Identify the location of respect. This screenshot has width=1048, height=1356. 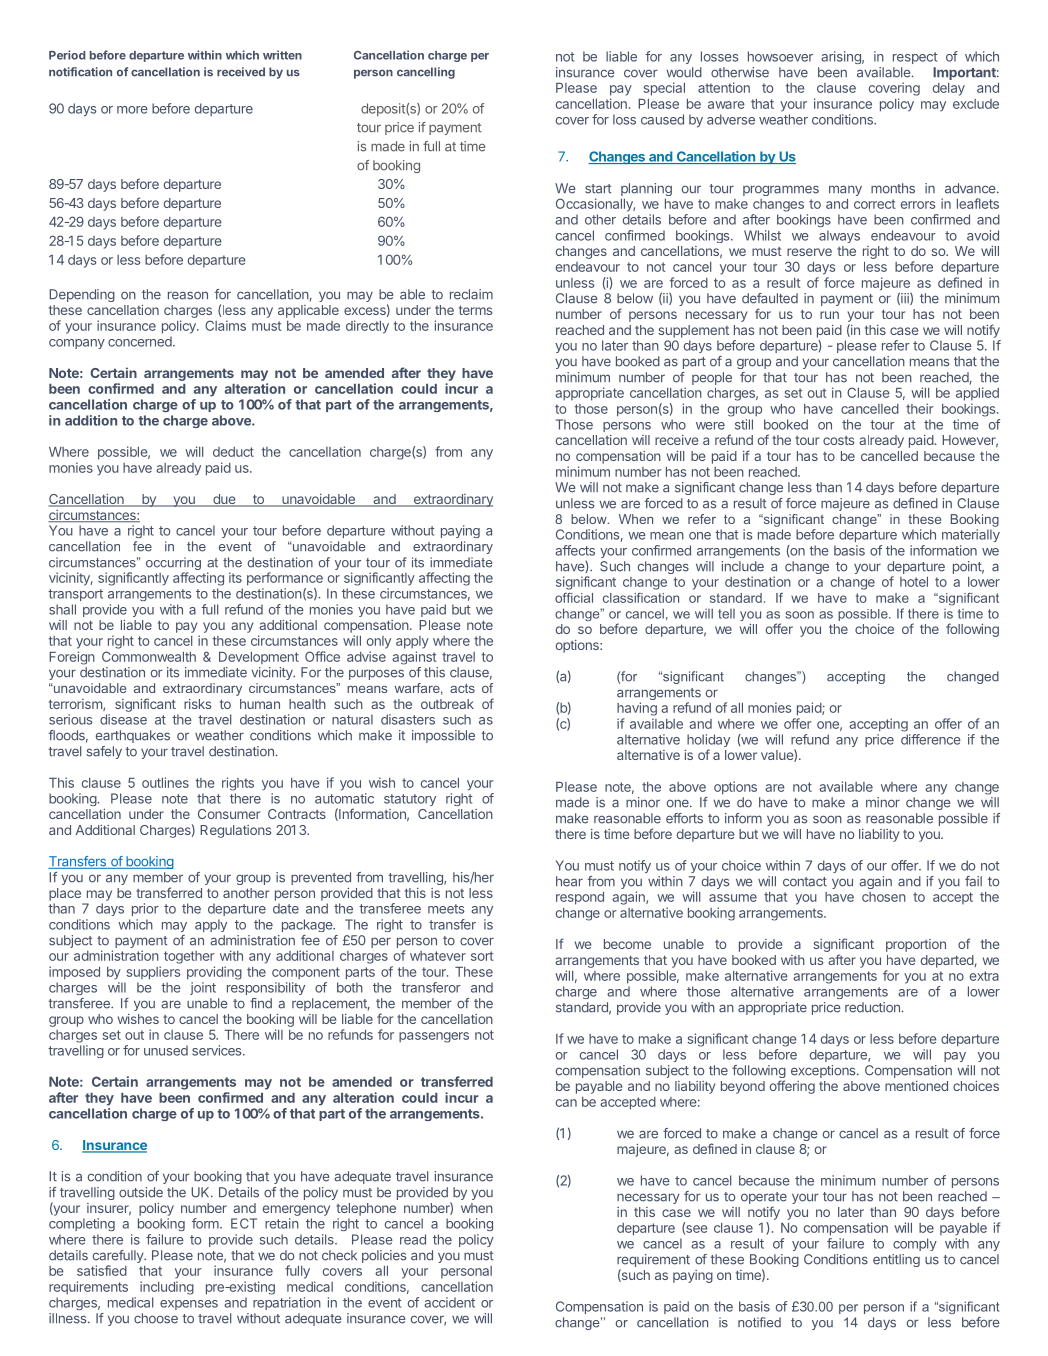
(915, 58).
